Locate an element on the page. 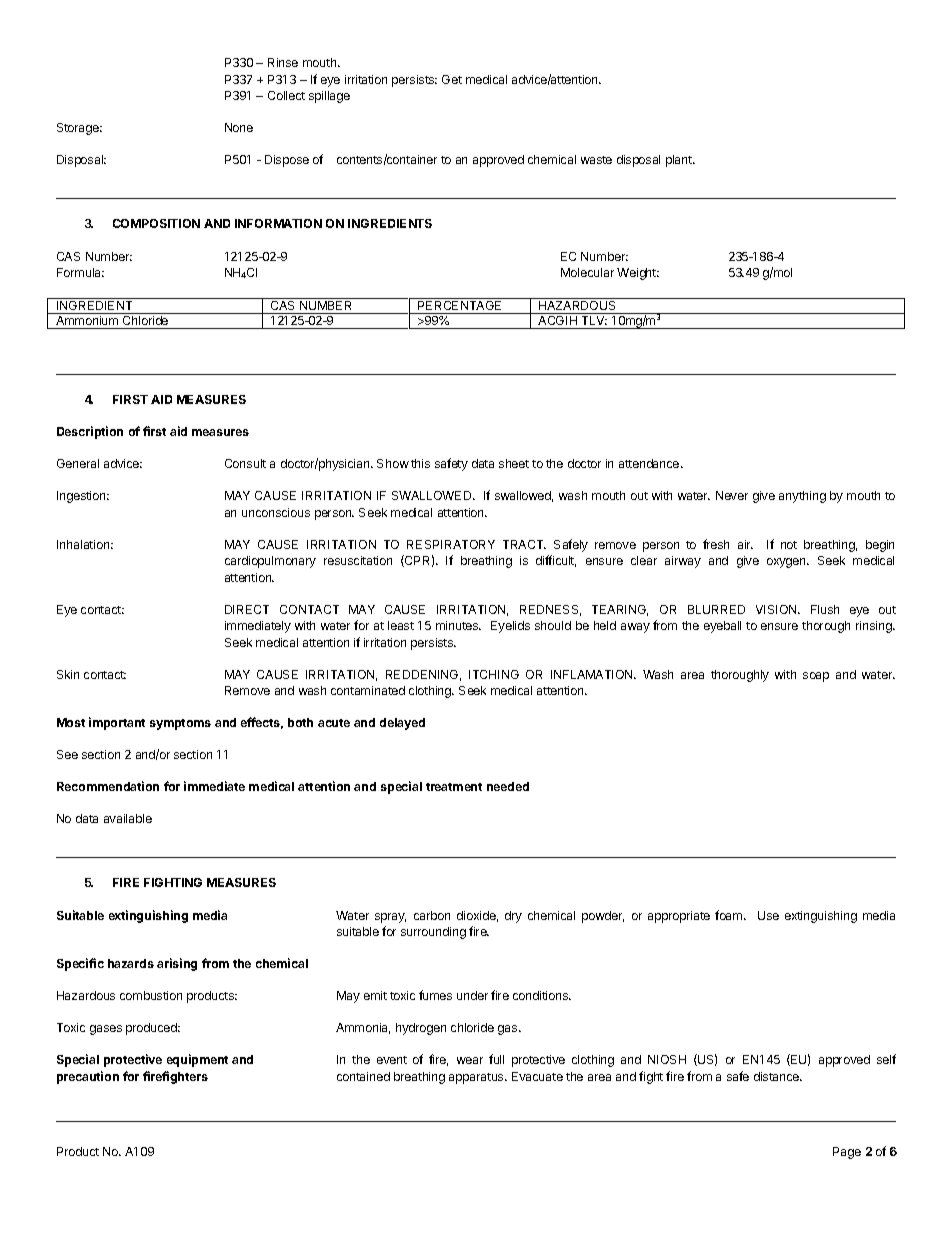  soap is located at coordinates (816, 677).
